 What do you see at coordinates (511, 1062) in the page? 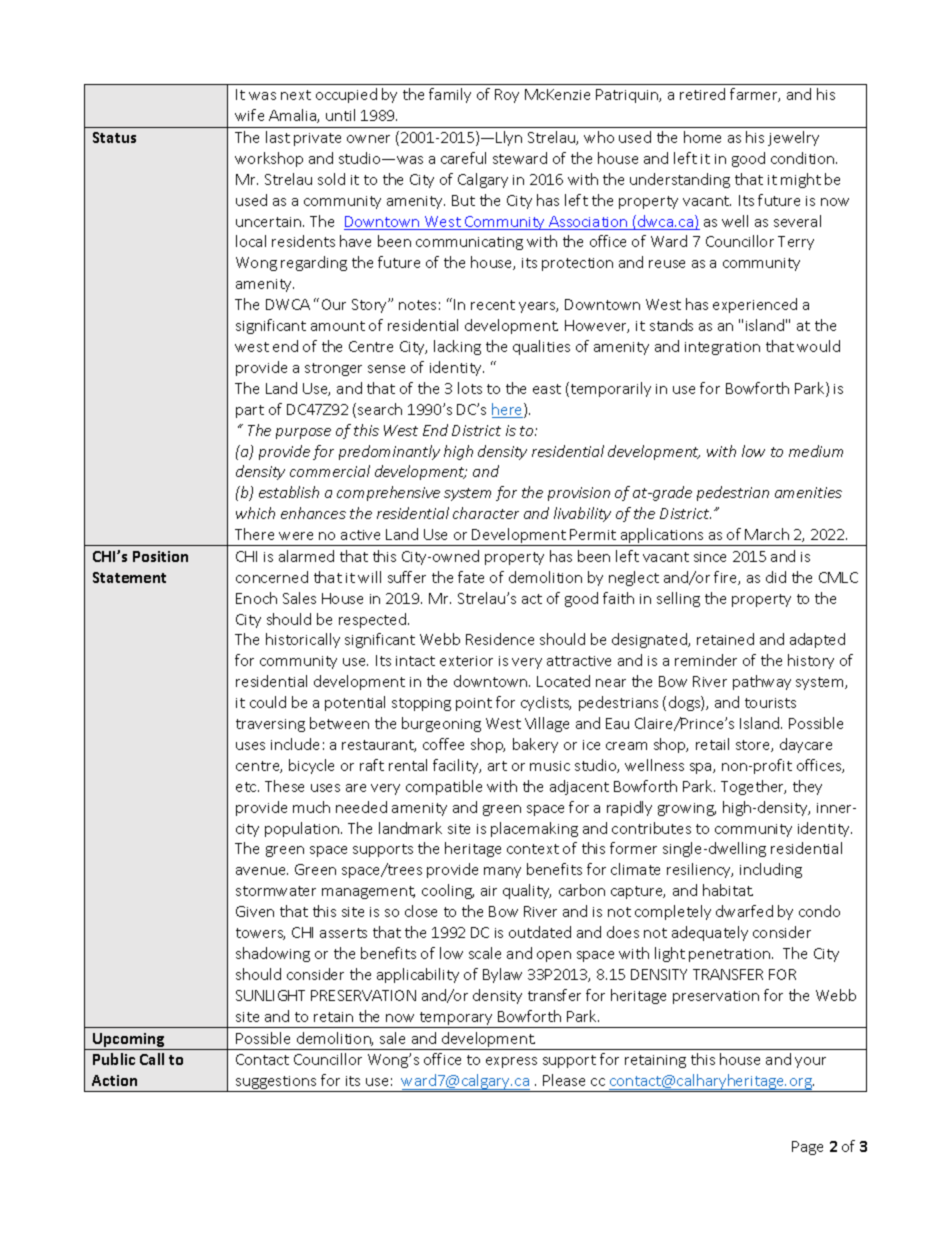
I see `express` at bounding box center [511, 1062].
